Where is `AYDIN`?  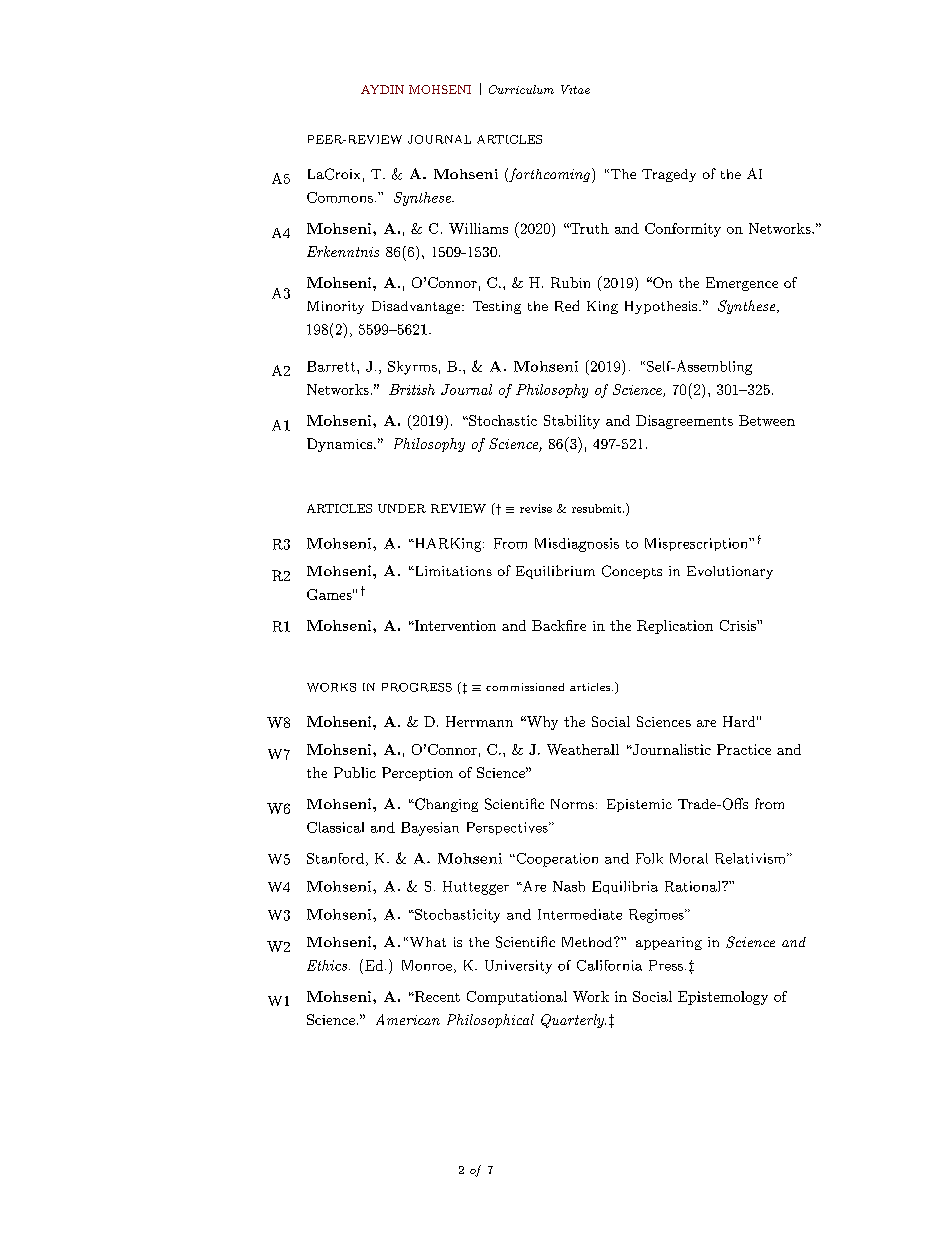
AYDIN is located at coordinates (382, 89).
